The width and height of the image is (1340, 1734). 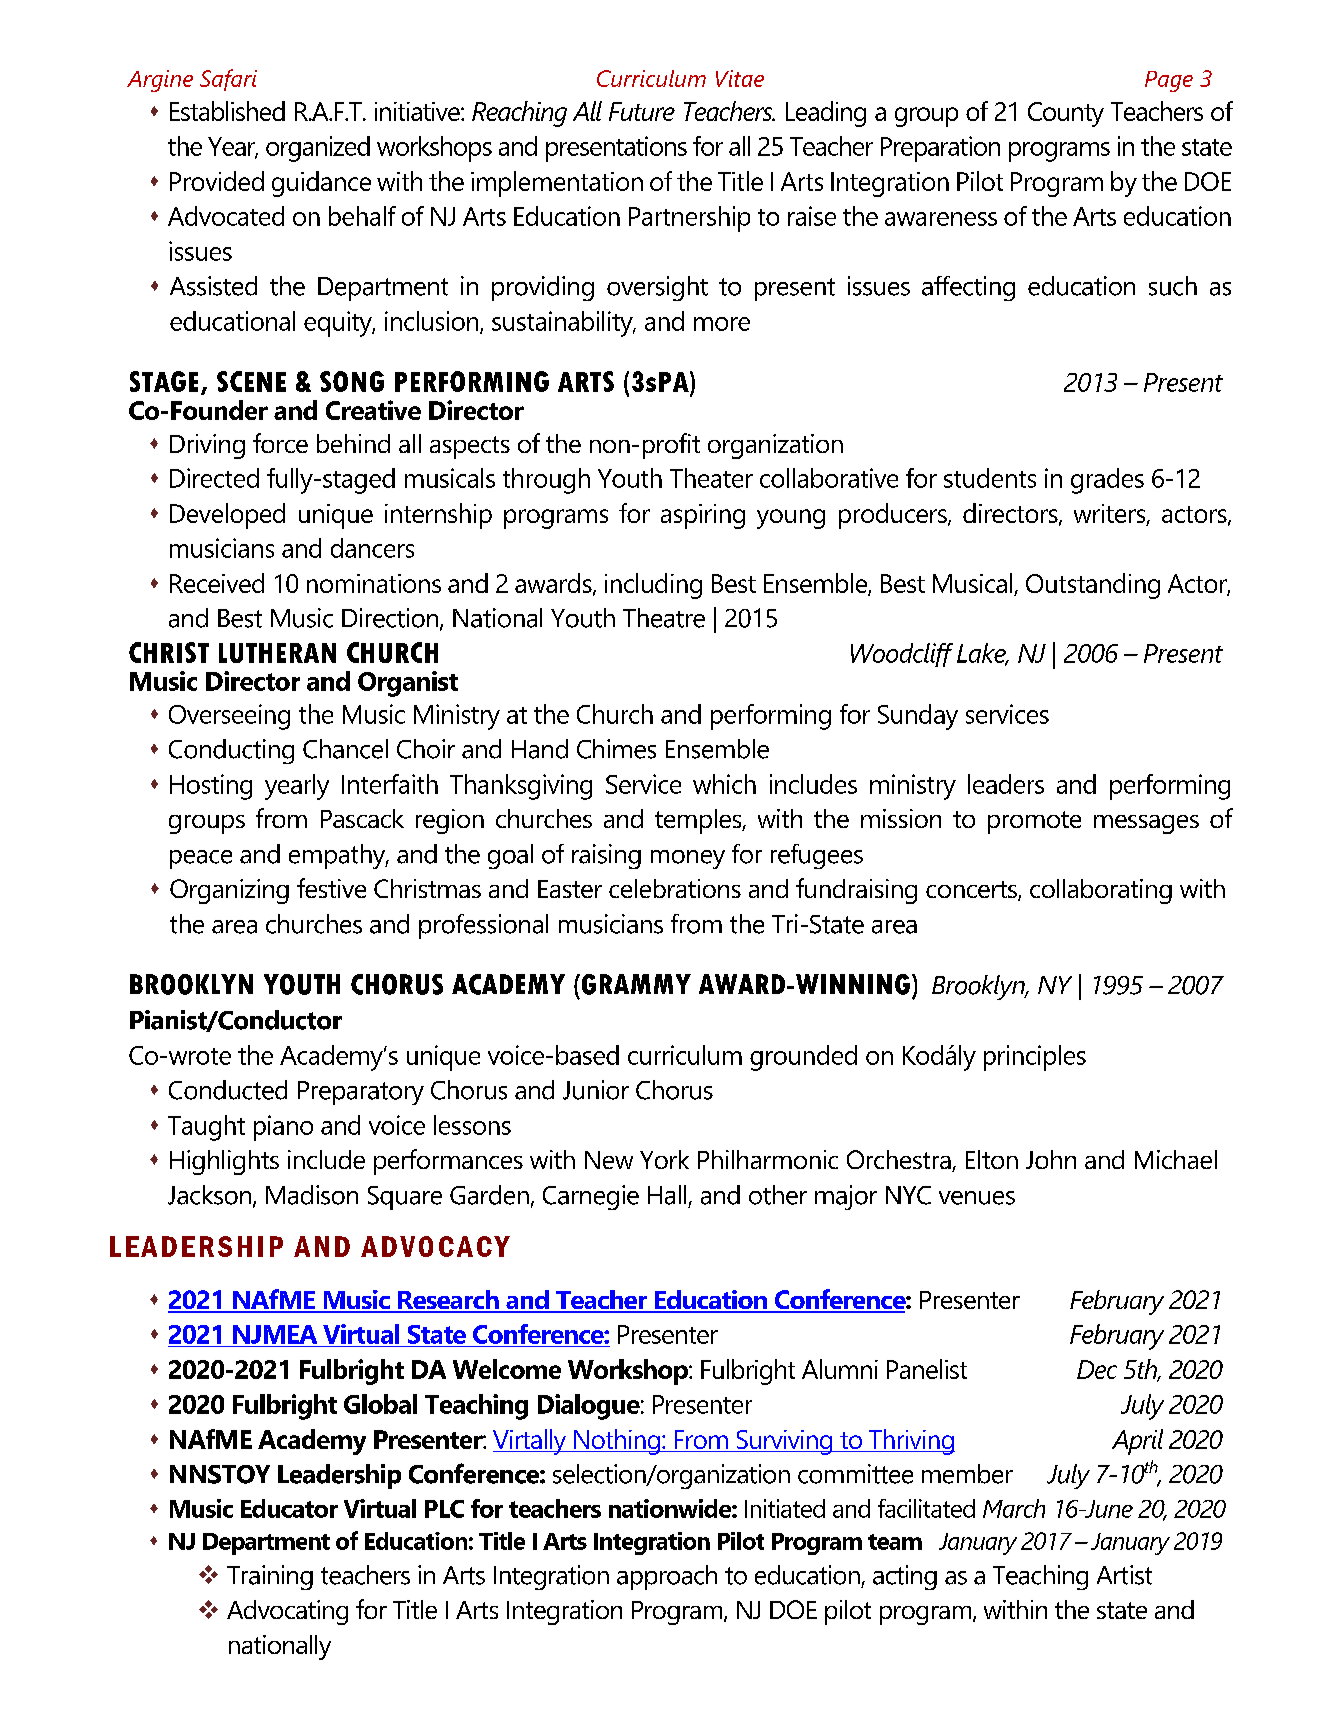 I want to click on money, so click(x=688, y=859).
